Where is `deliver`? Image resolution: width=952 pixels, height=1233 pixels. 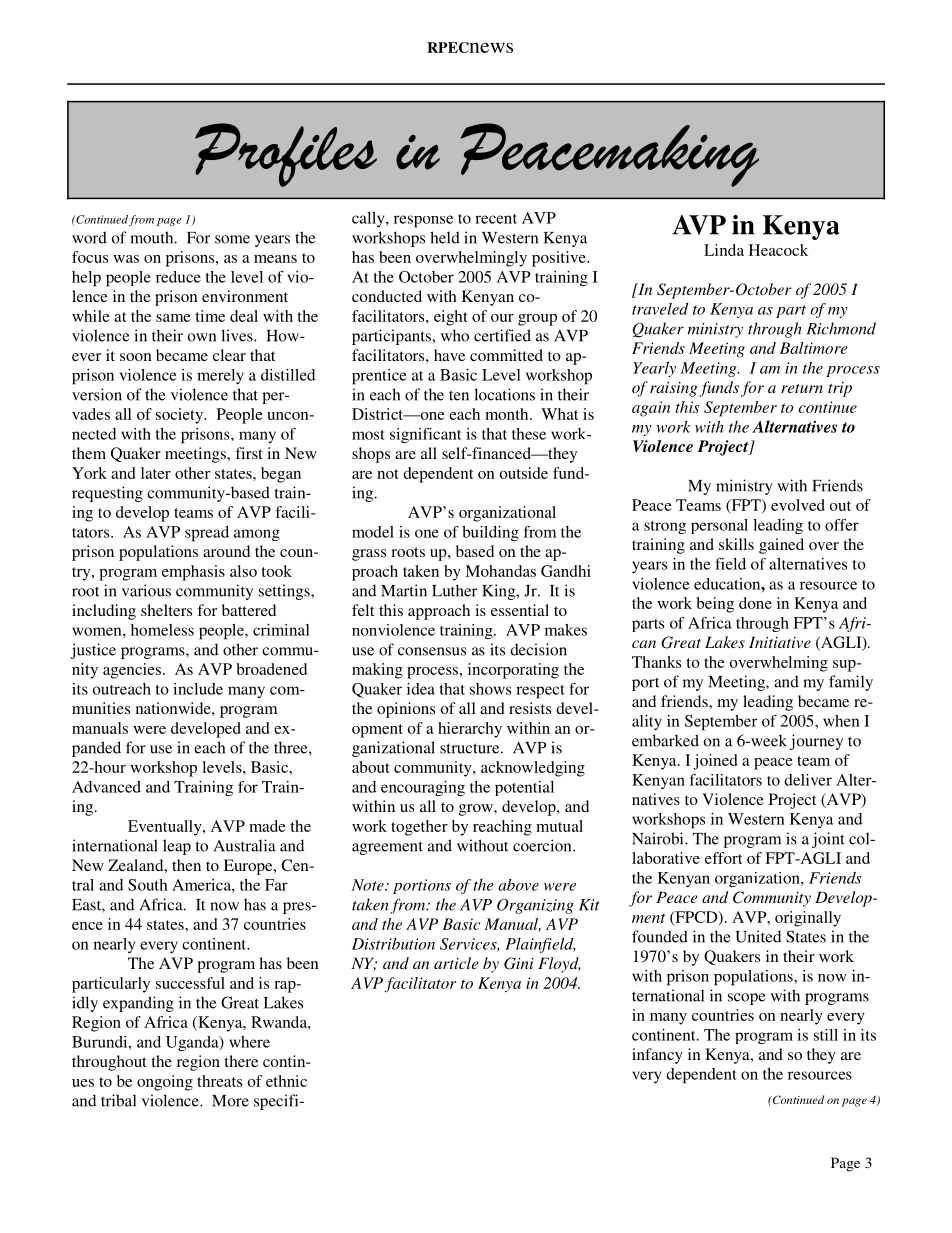
deliver is located at coordinates (808, 780).
